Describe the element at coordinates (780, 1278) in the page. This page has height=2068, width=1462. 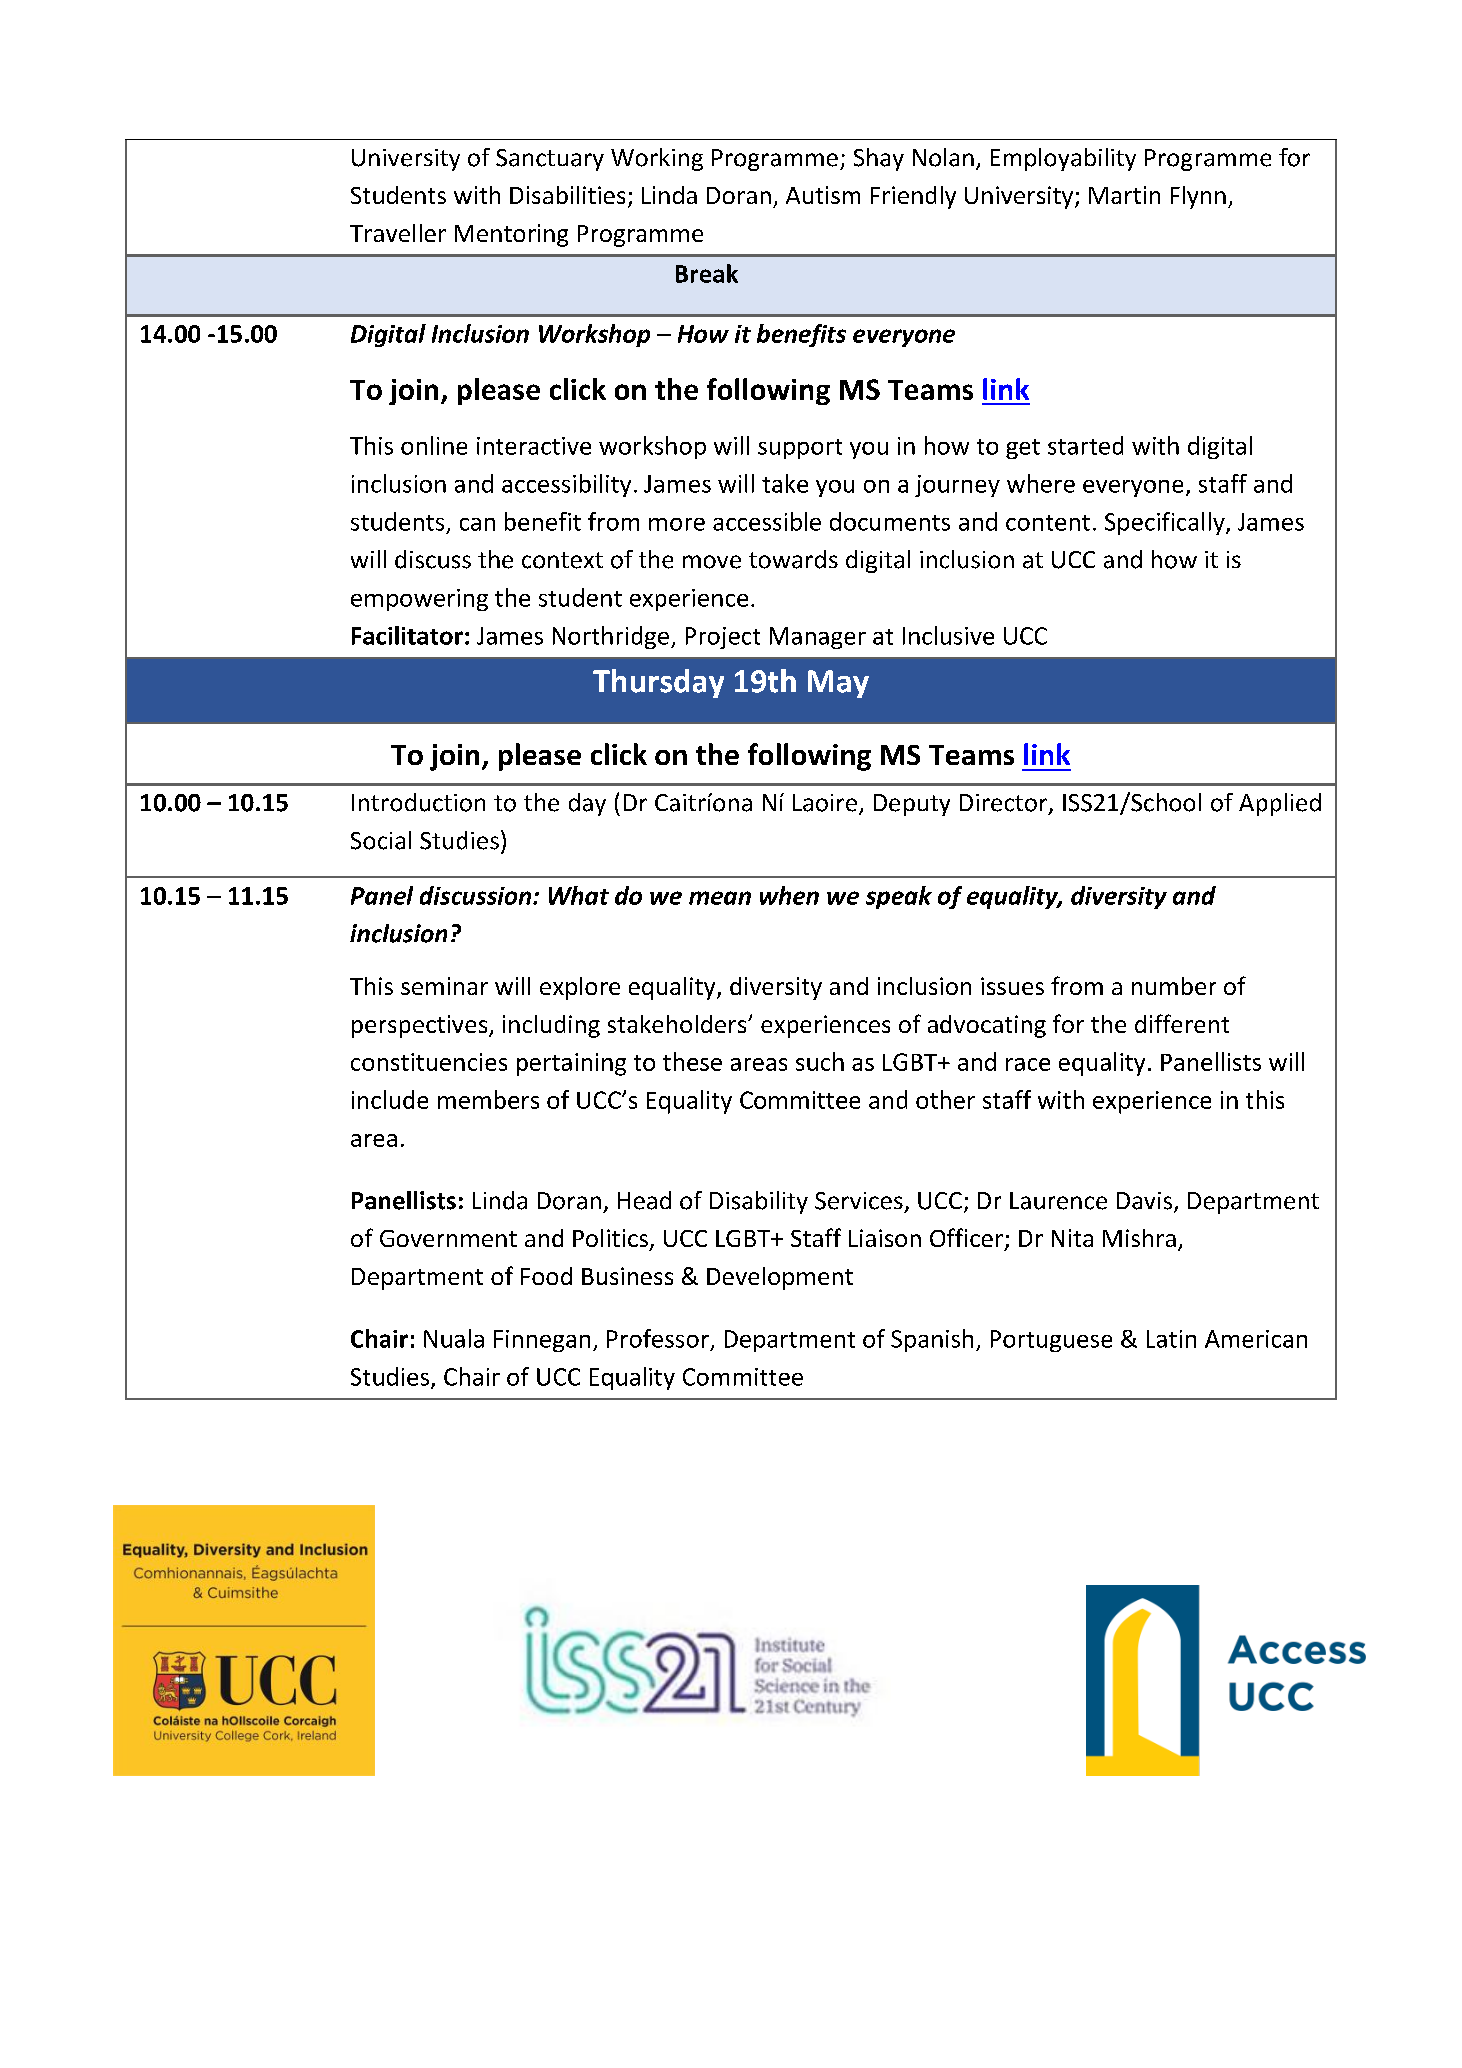
I see `Development` at that location.
